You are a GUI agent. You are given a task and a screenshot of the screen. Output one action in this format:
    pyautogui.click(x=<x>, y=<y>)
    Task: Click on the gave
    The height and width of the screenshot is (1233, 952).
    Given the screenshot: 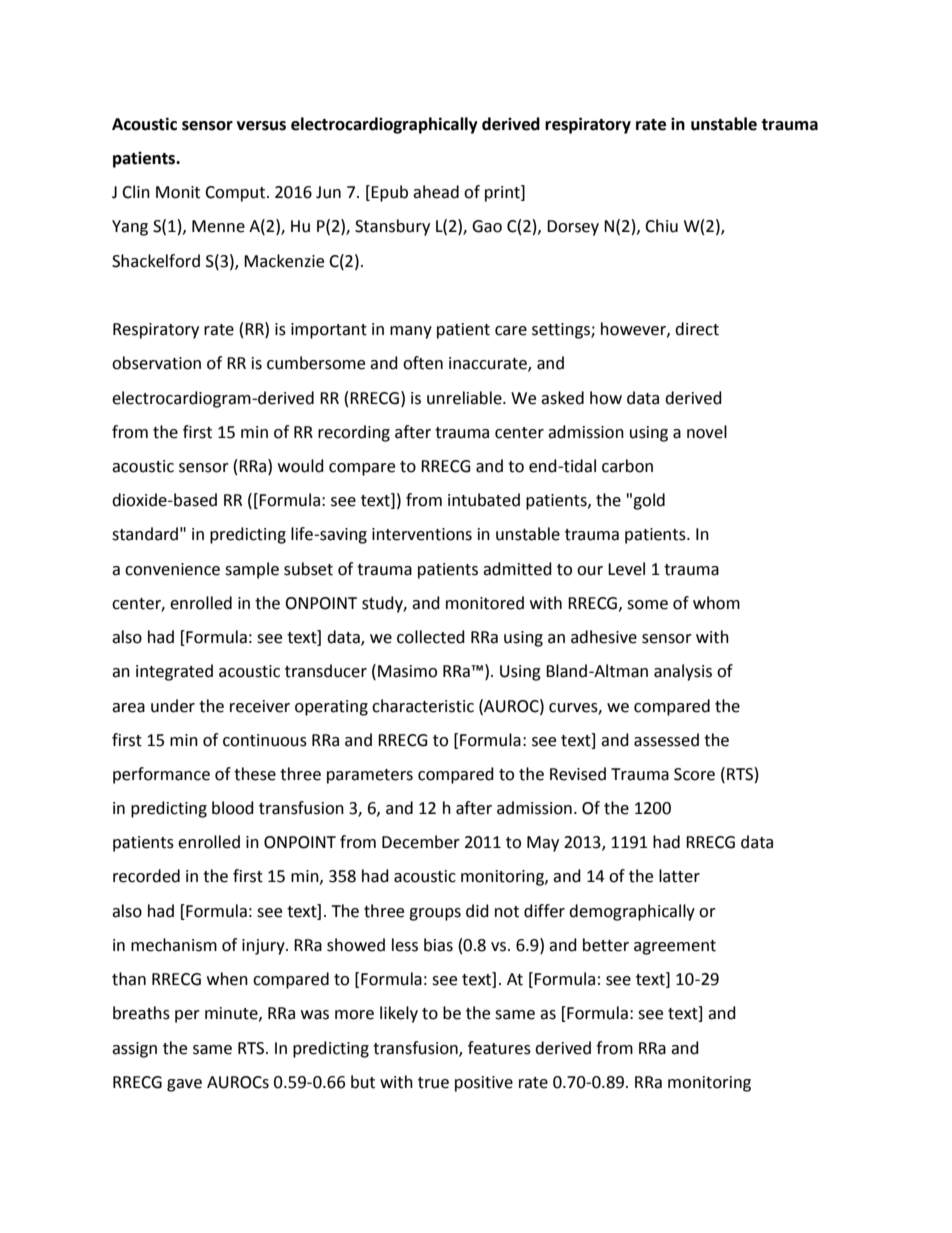 What is the action you would take?
    pyautogui.click(x=184, y=1085)
